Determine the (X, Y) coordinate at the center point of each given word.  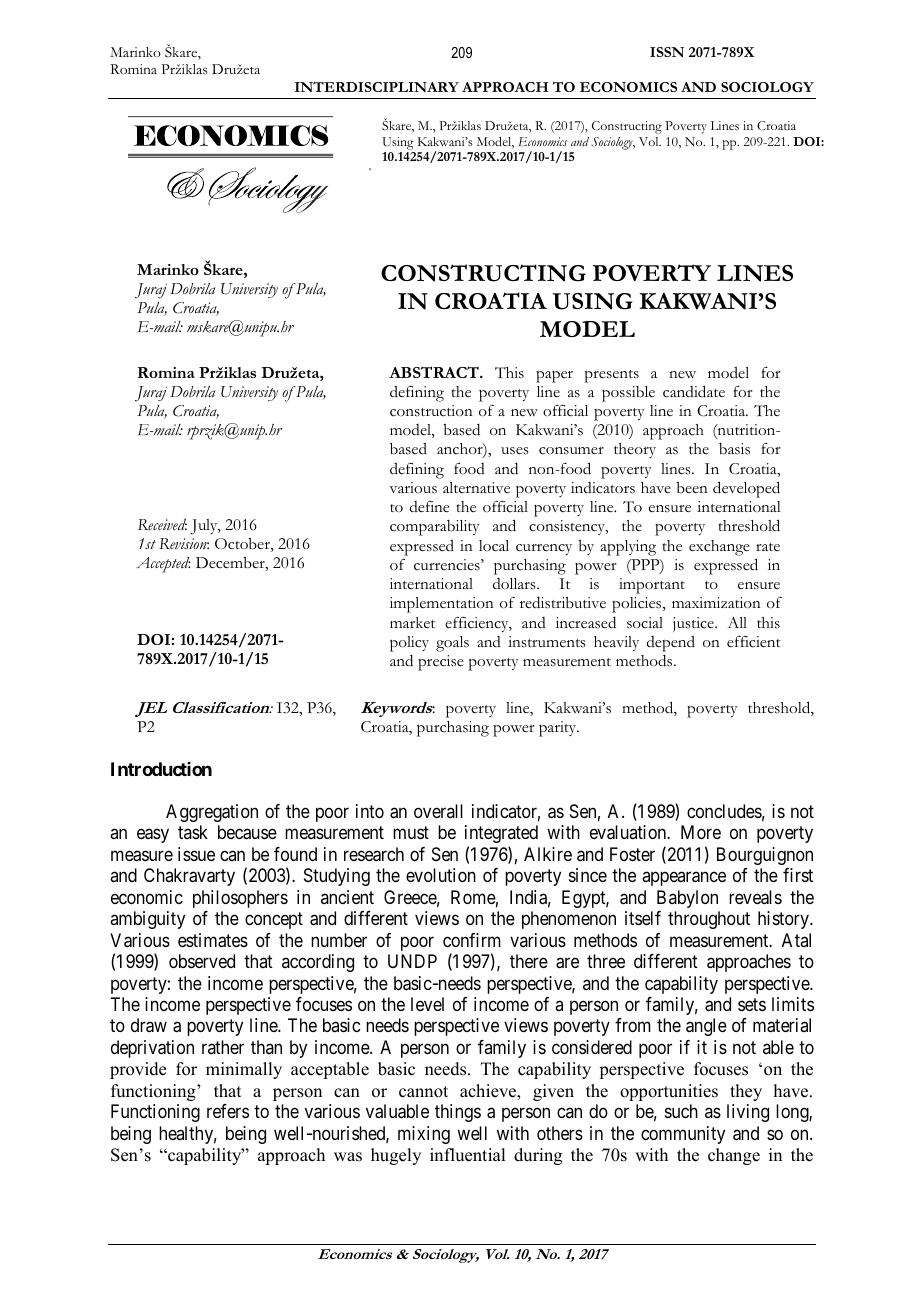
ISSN (667, 52)
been (692, 488)
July (205, 527)
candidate (694, 391)
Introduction (161, 769)
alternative (476, 488)
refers (228, 1111)
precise (441, 663)
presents (612, 376)
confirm (472, 940)
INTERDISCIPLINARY (377, 87)
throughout (709, 920)
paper (554, 377)
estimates (213, 940)
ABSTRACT (435, 372)
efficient (754, 642)
